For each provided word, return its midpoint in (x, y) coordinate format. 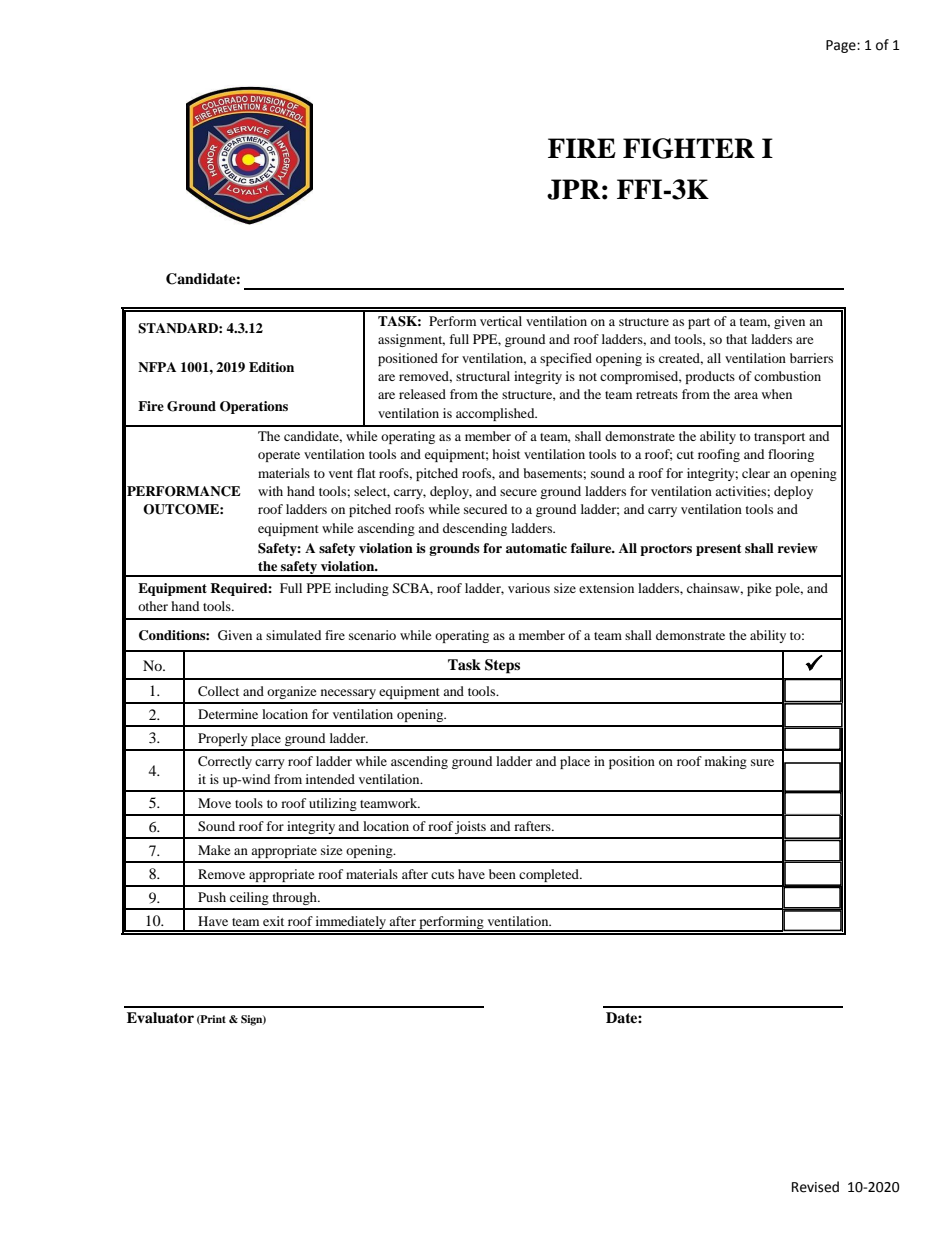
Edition (271, 367)
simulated (293, 635)
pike (759, 589)
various (529, 588)
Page (842, 46)
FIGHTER (689, 148)
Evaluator (160, 1018)
